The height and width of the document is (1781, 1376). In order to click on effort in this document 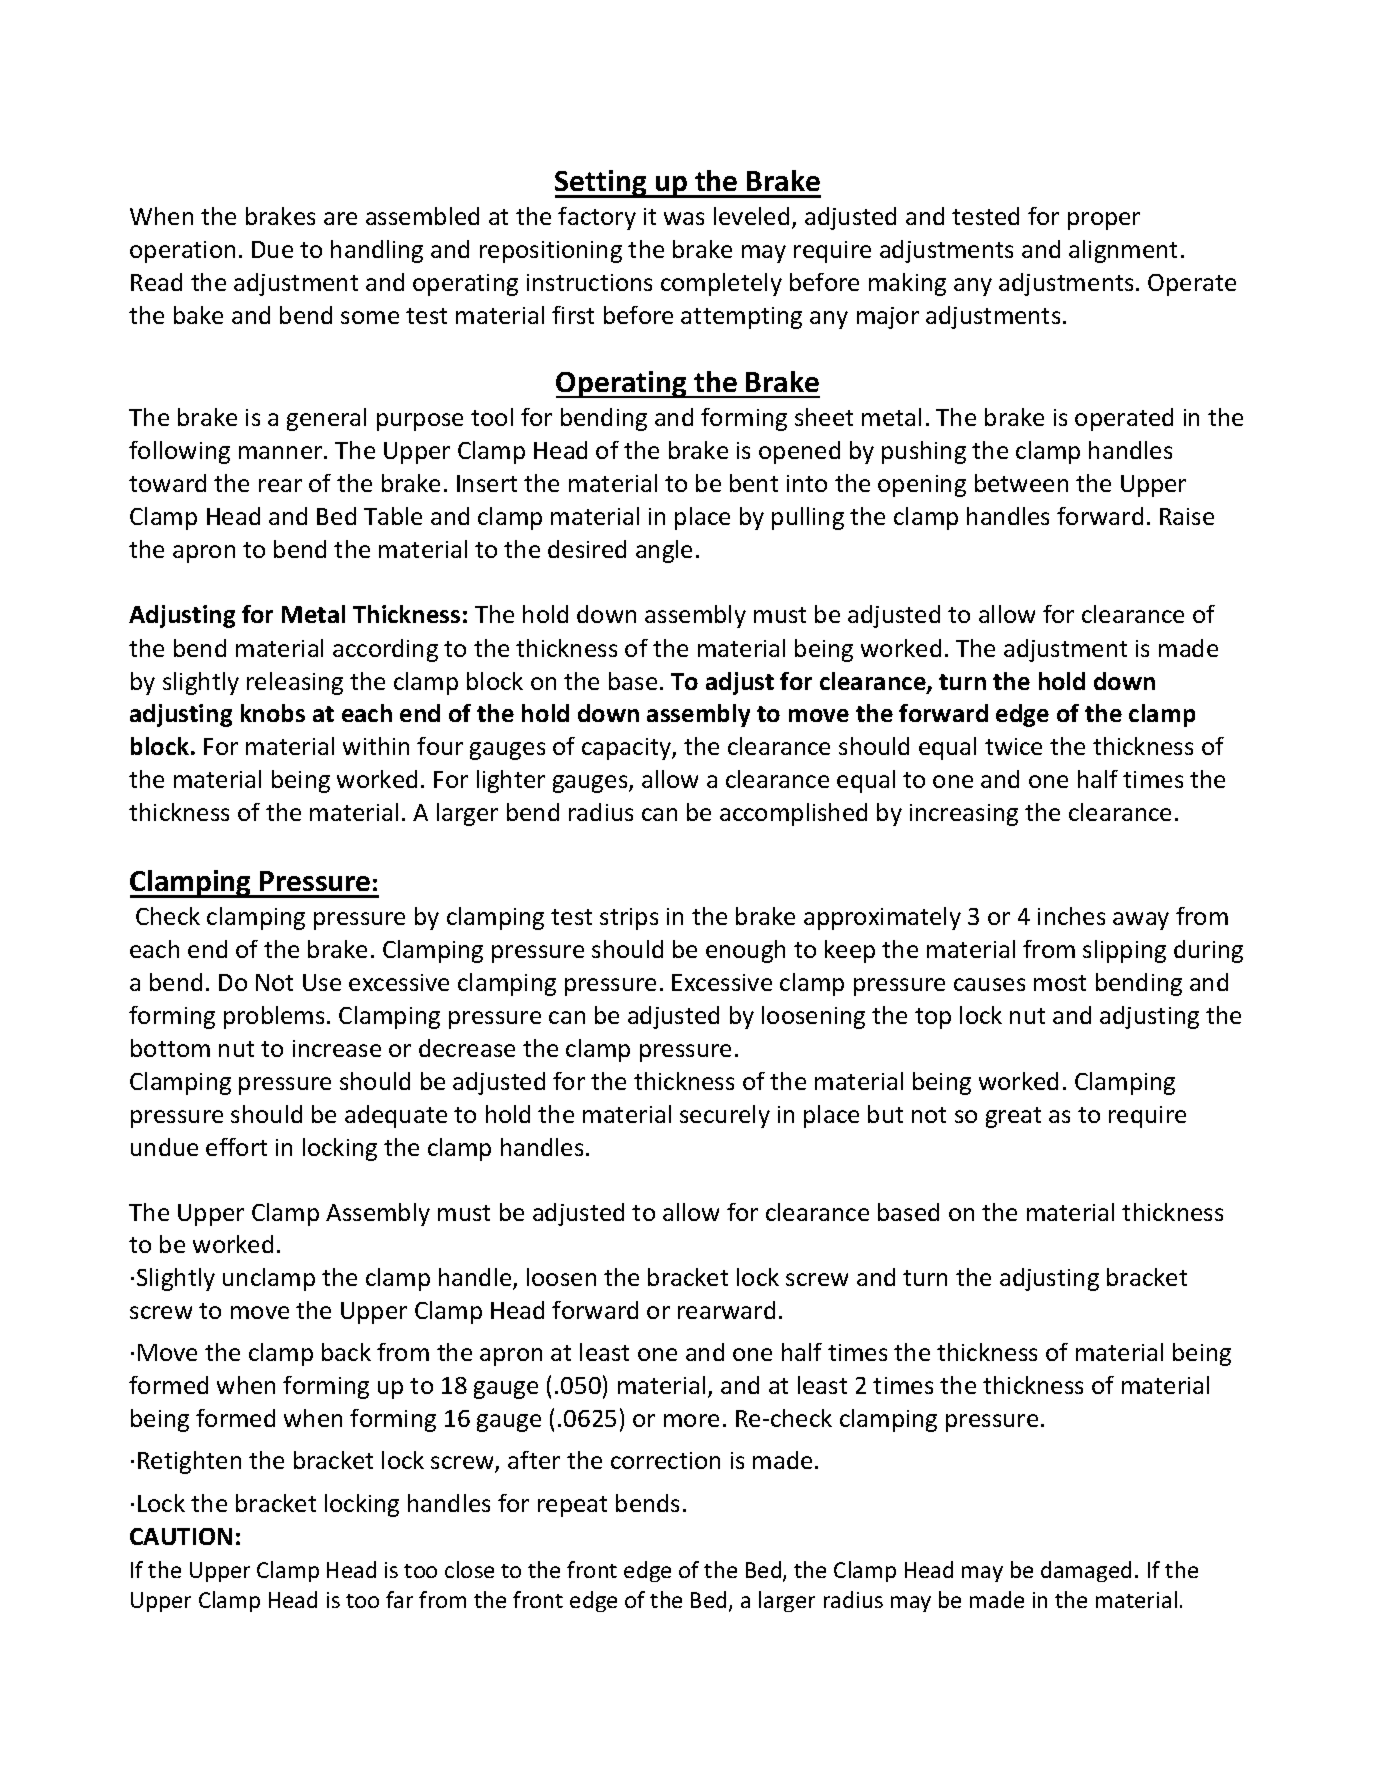, I will do `click(236, 1147)`.
